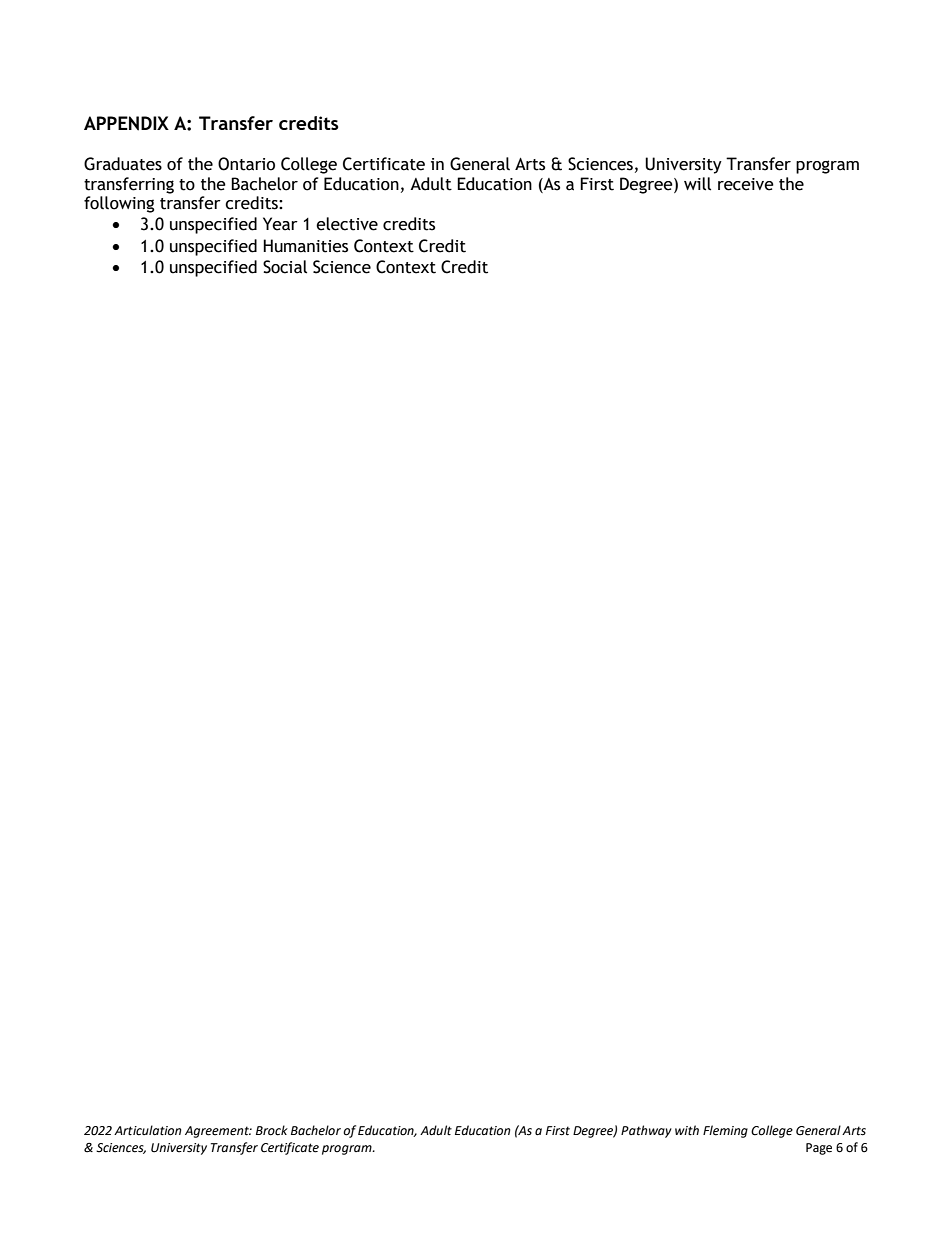 The width and height of the screenshot is (952, 1233). Describe the element at coordinates (285, 267) in the screenshot. I see `Social` at that location.
